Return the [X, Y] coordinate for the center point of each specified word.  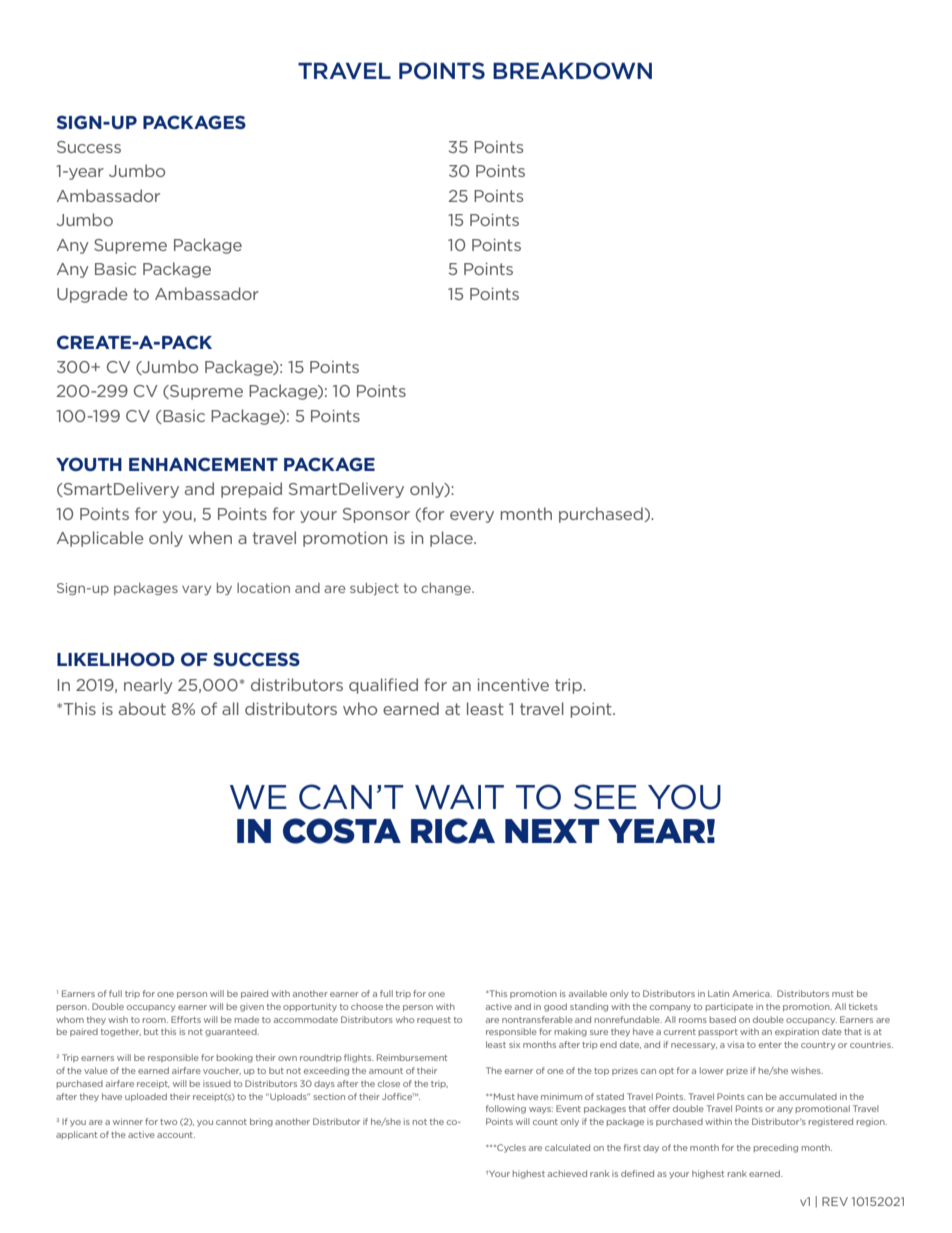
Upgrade [92, 295]
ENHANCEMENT [203, 464]
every [472, 517]
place [452, 539]
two [168, 1122]
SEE [605, 797]
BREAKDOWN [572, 71]
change [447, 589]
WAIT [459, 797]
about [142, 708]
